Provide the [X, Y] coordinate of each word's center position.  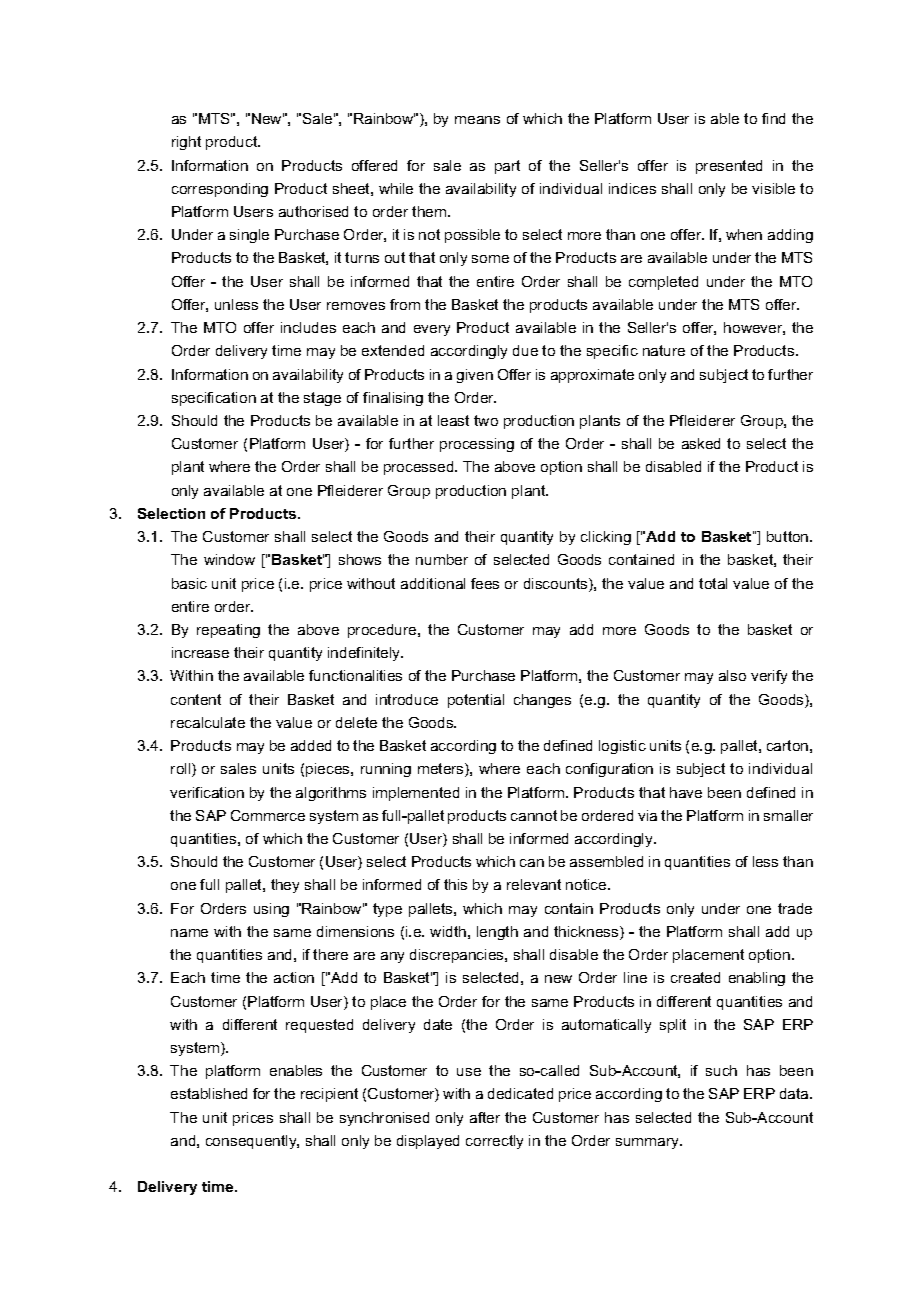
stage [322, 399]
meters [442, 770]
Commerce [268, 815]
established [209, 1093]
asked [701, 443]
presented [729, 167]
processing [477, 445]
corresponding [220, 190]
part [507, 167]
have [686, 792]
